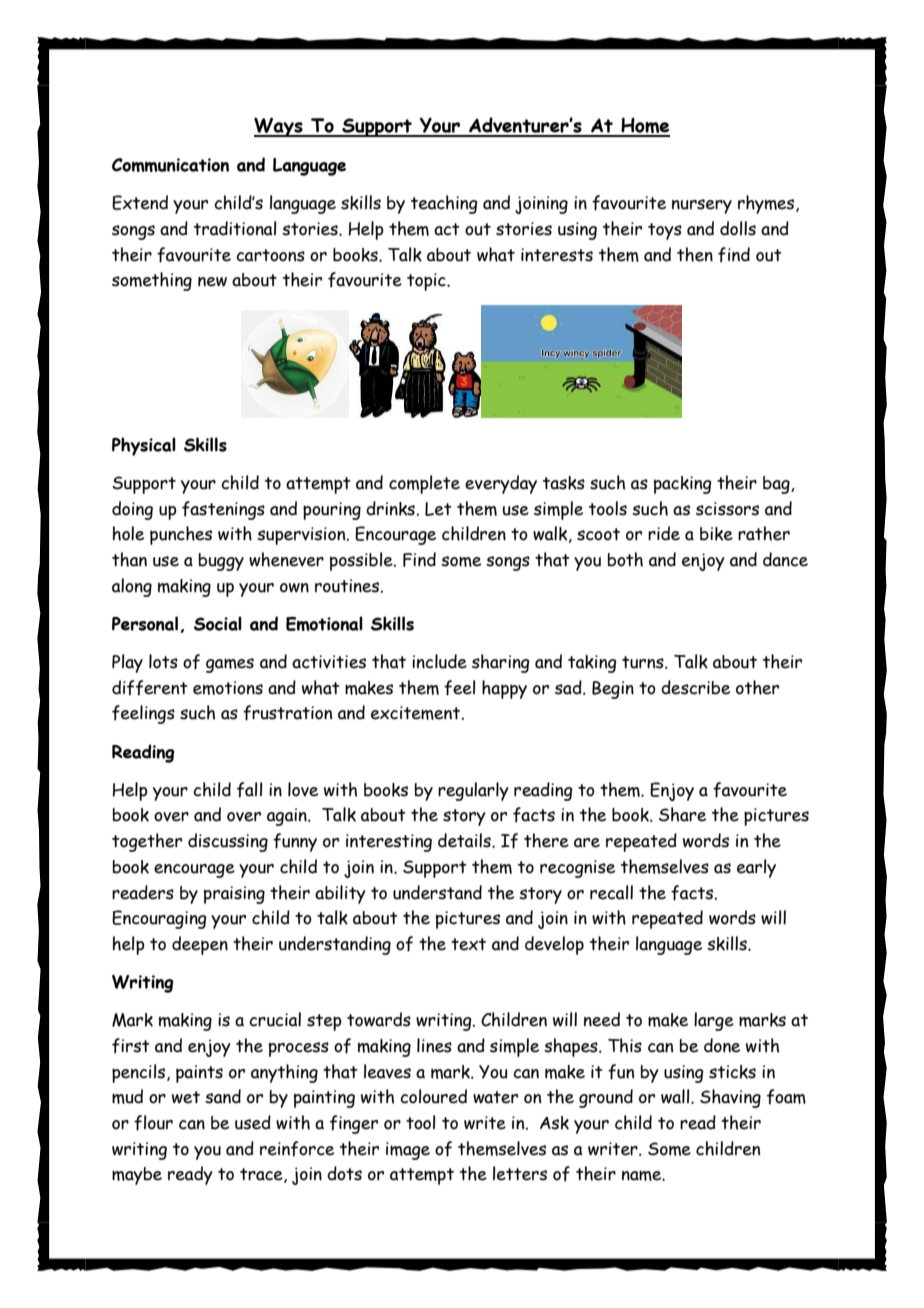 This screenshot has height=1308, width=924. I want to click on nursery, so click(702, 206).
